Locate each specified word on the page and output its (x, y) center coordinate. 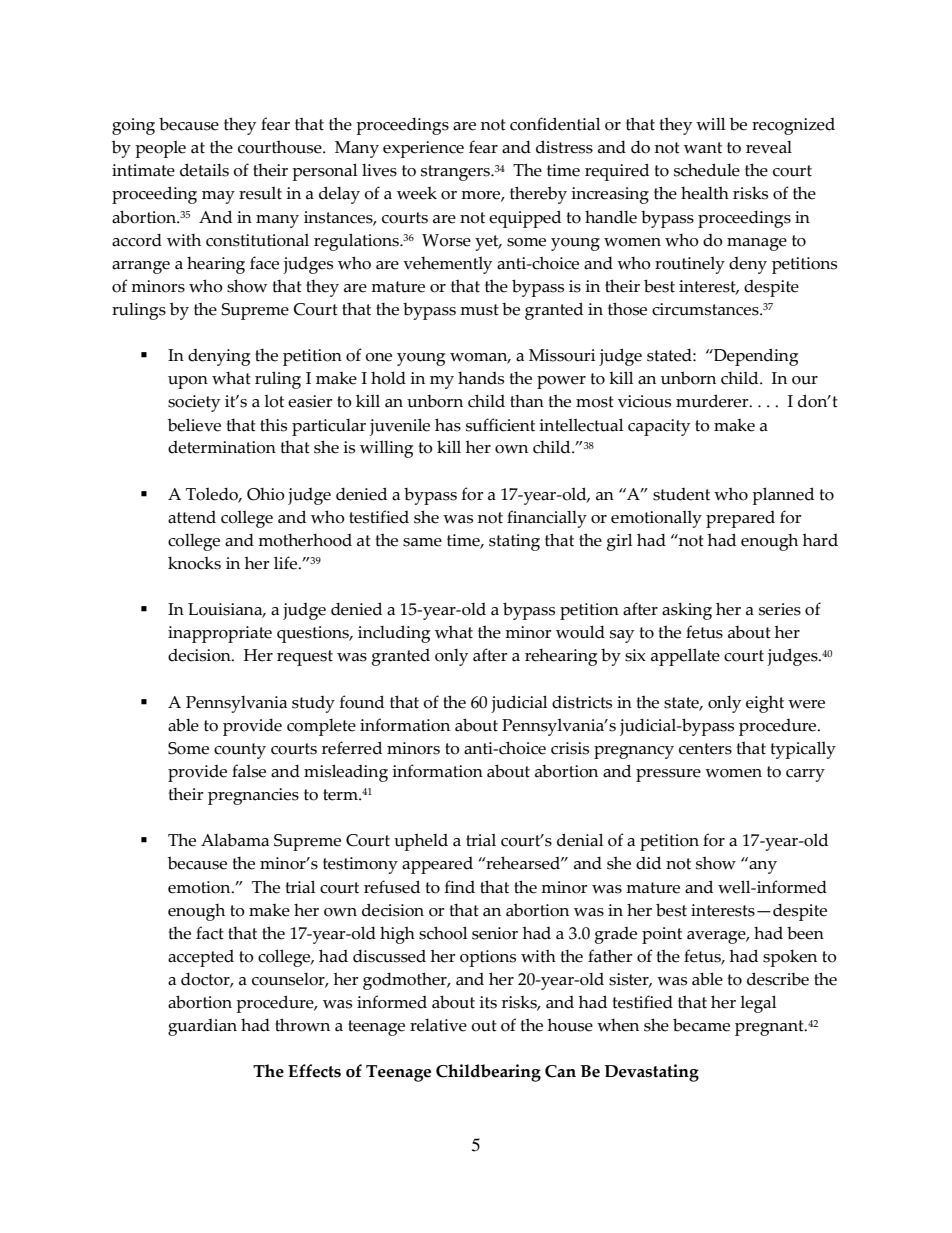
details (204, 170)
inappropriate (220, 634)
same (422, 542)
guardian (202, 1027)
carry (805, 775)
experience (423, 149)
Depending (755, 357)
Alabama (235, 840)
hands (481, 378)
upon (188, 382)
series (780, 609)
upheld (421, 842)
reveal (769, 147)
